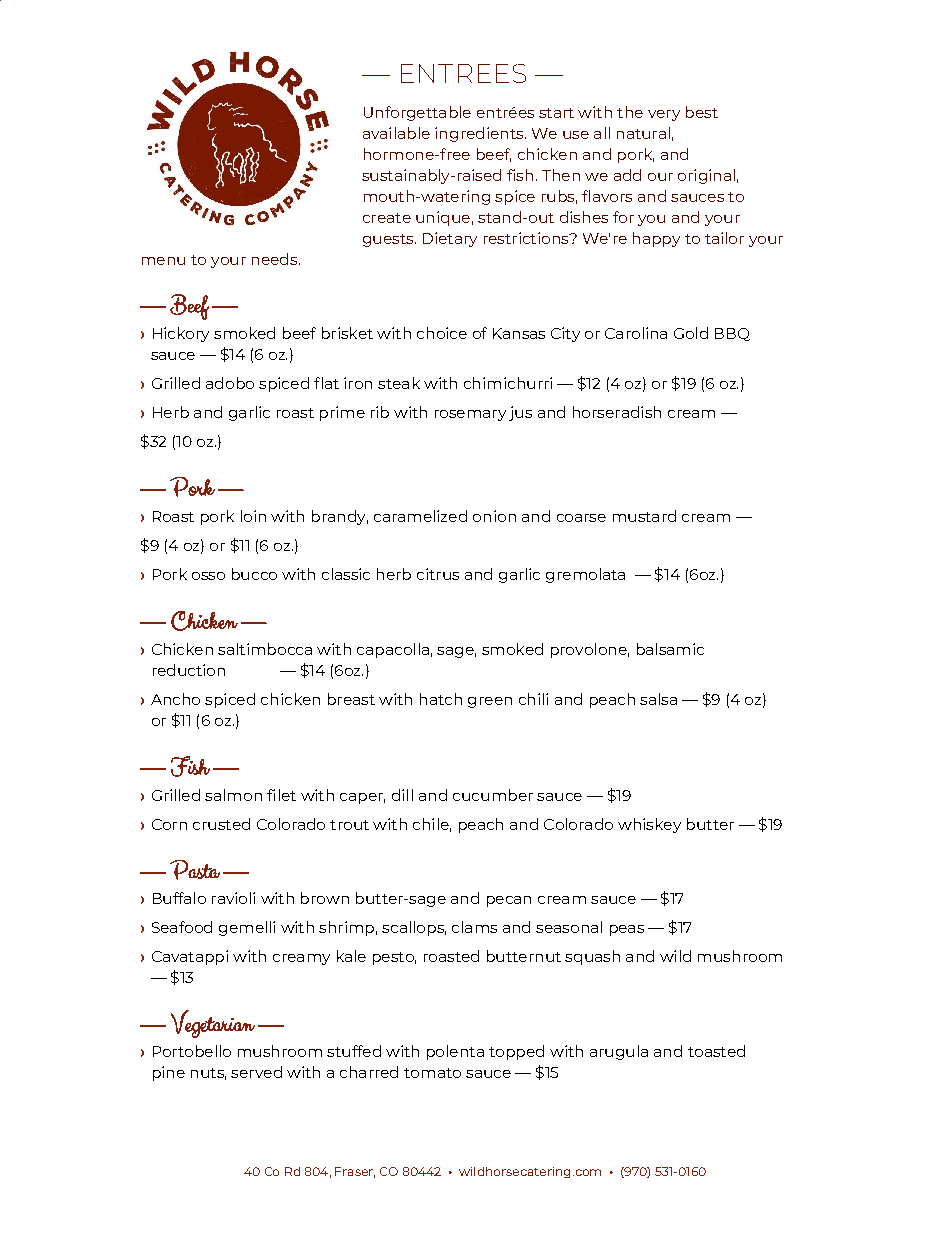 This page has width=952, height=1233. Describe the element at coordinates (619, 1052) in the page. I see `arugula` at that location.
